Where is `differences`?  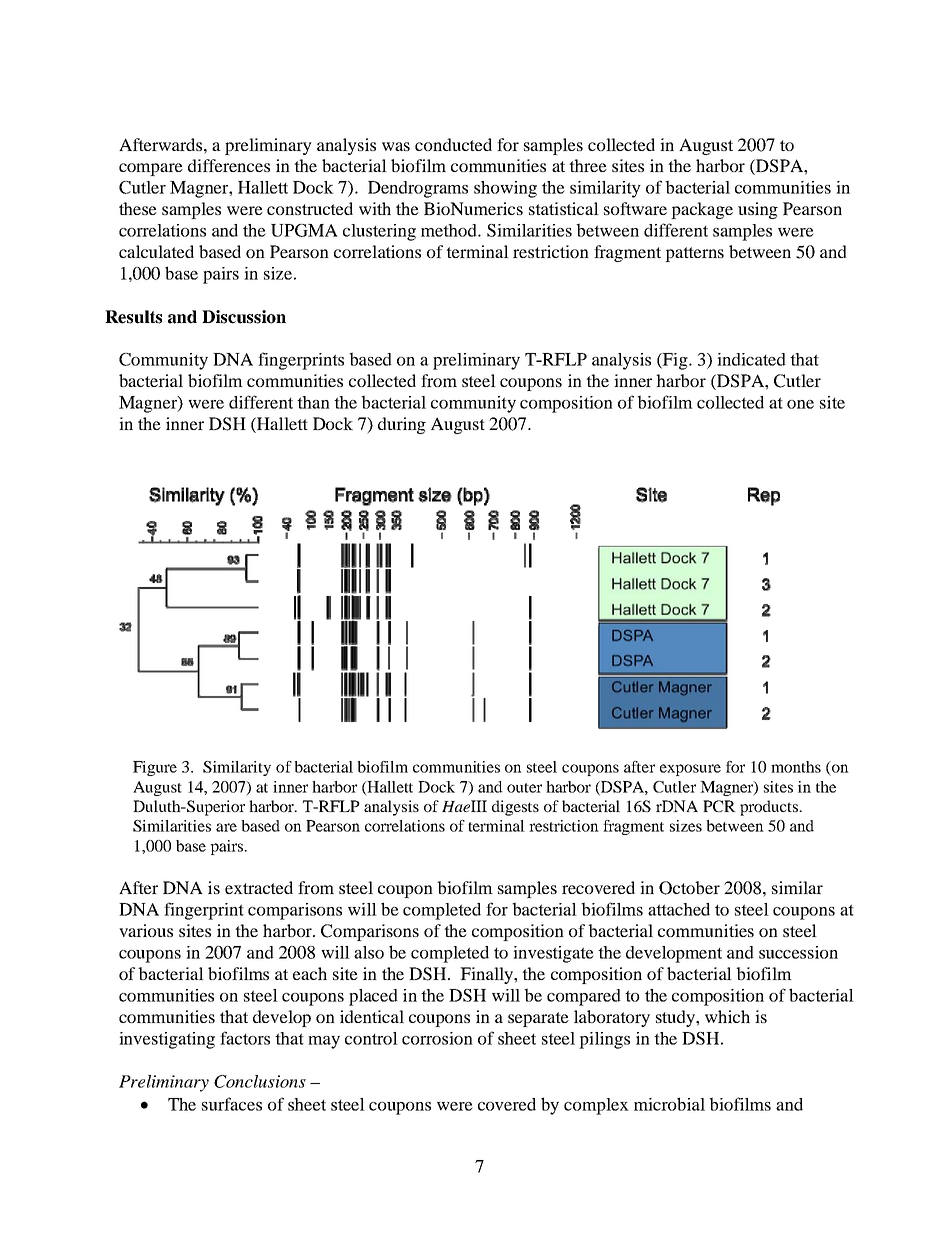 differences is located at coordinates (229, 165).
